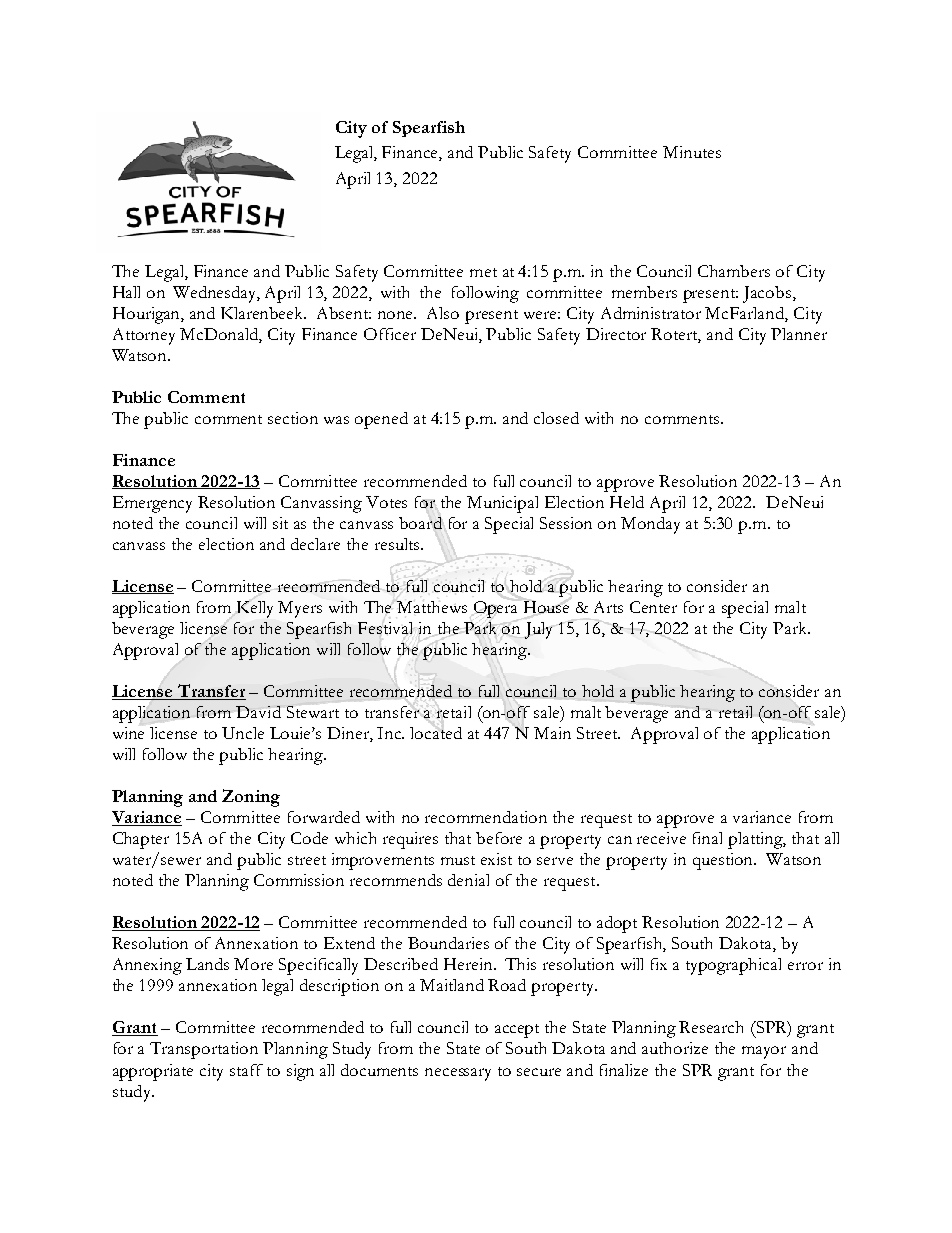  What do you see at coordinates (653, 607) in the image?
I see `Center` at bounding box center [653, 607].
